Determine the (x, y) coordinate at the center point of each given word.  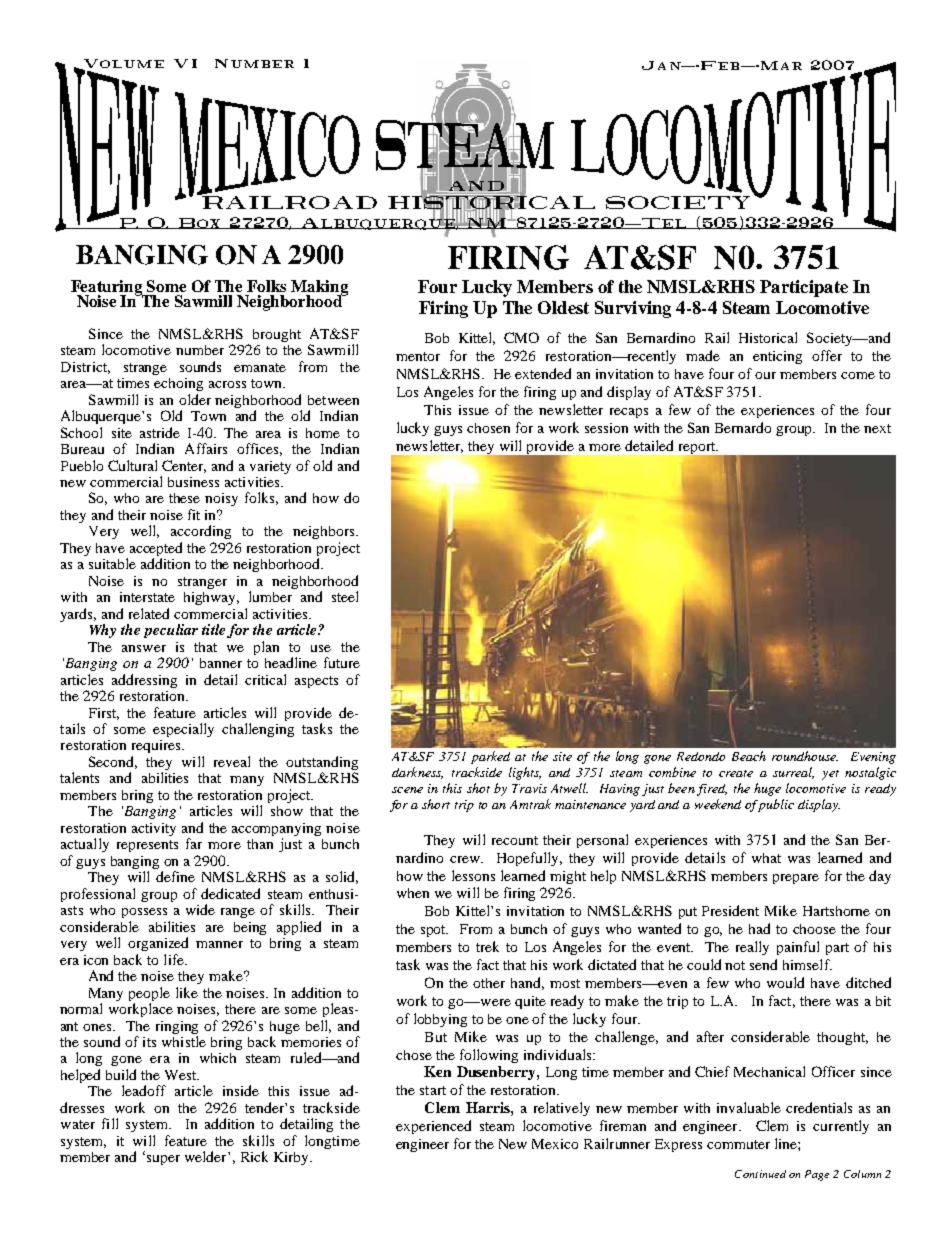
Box (199, 223)
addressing (144, 681)
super (163, 1160)
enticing (777, 357)
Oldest (563, 307)
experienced (433, 1127)
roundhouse (805, 756)
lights (525, 773)
